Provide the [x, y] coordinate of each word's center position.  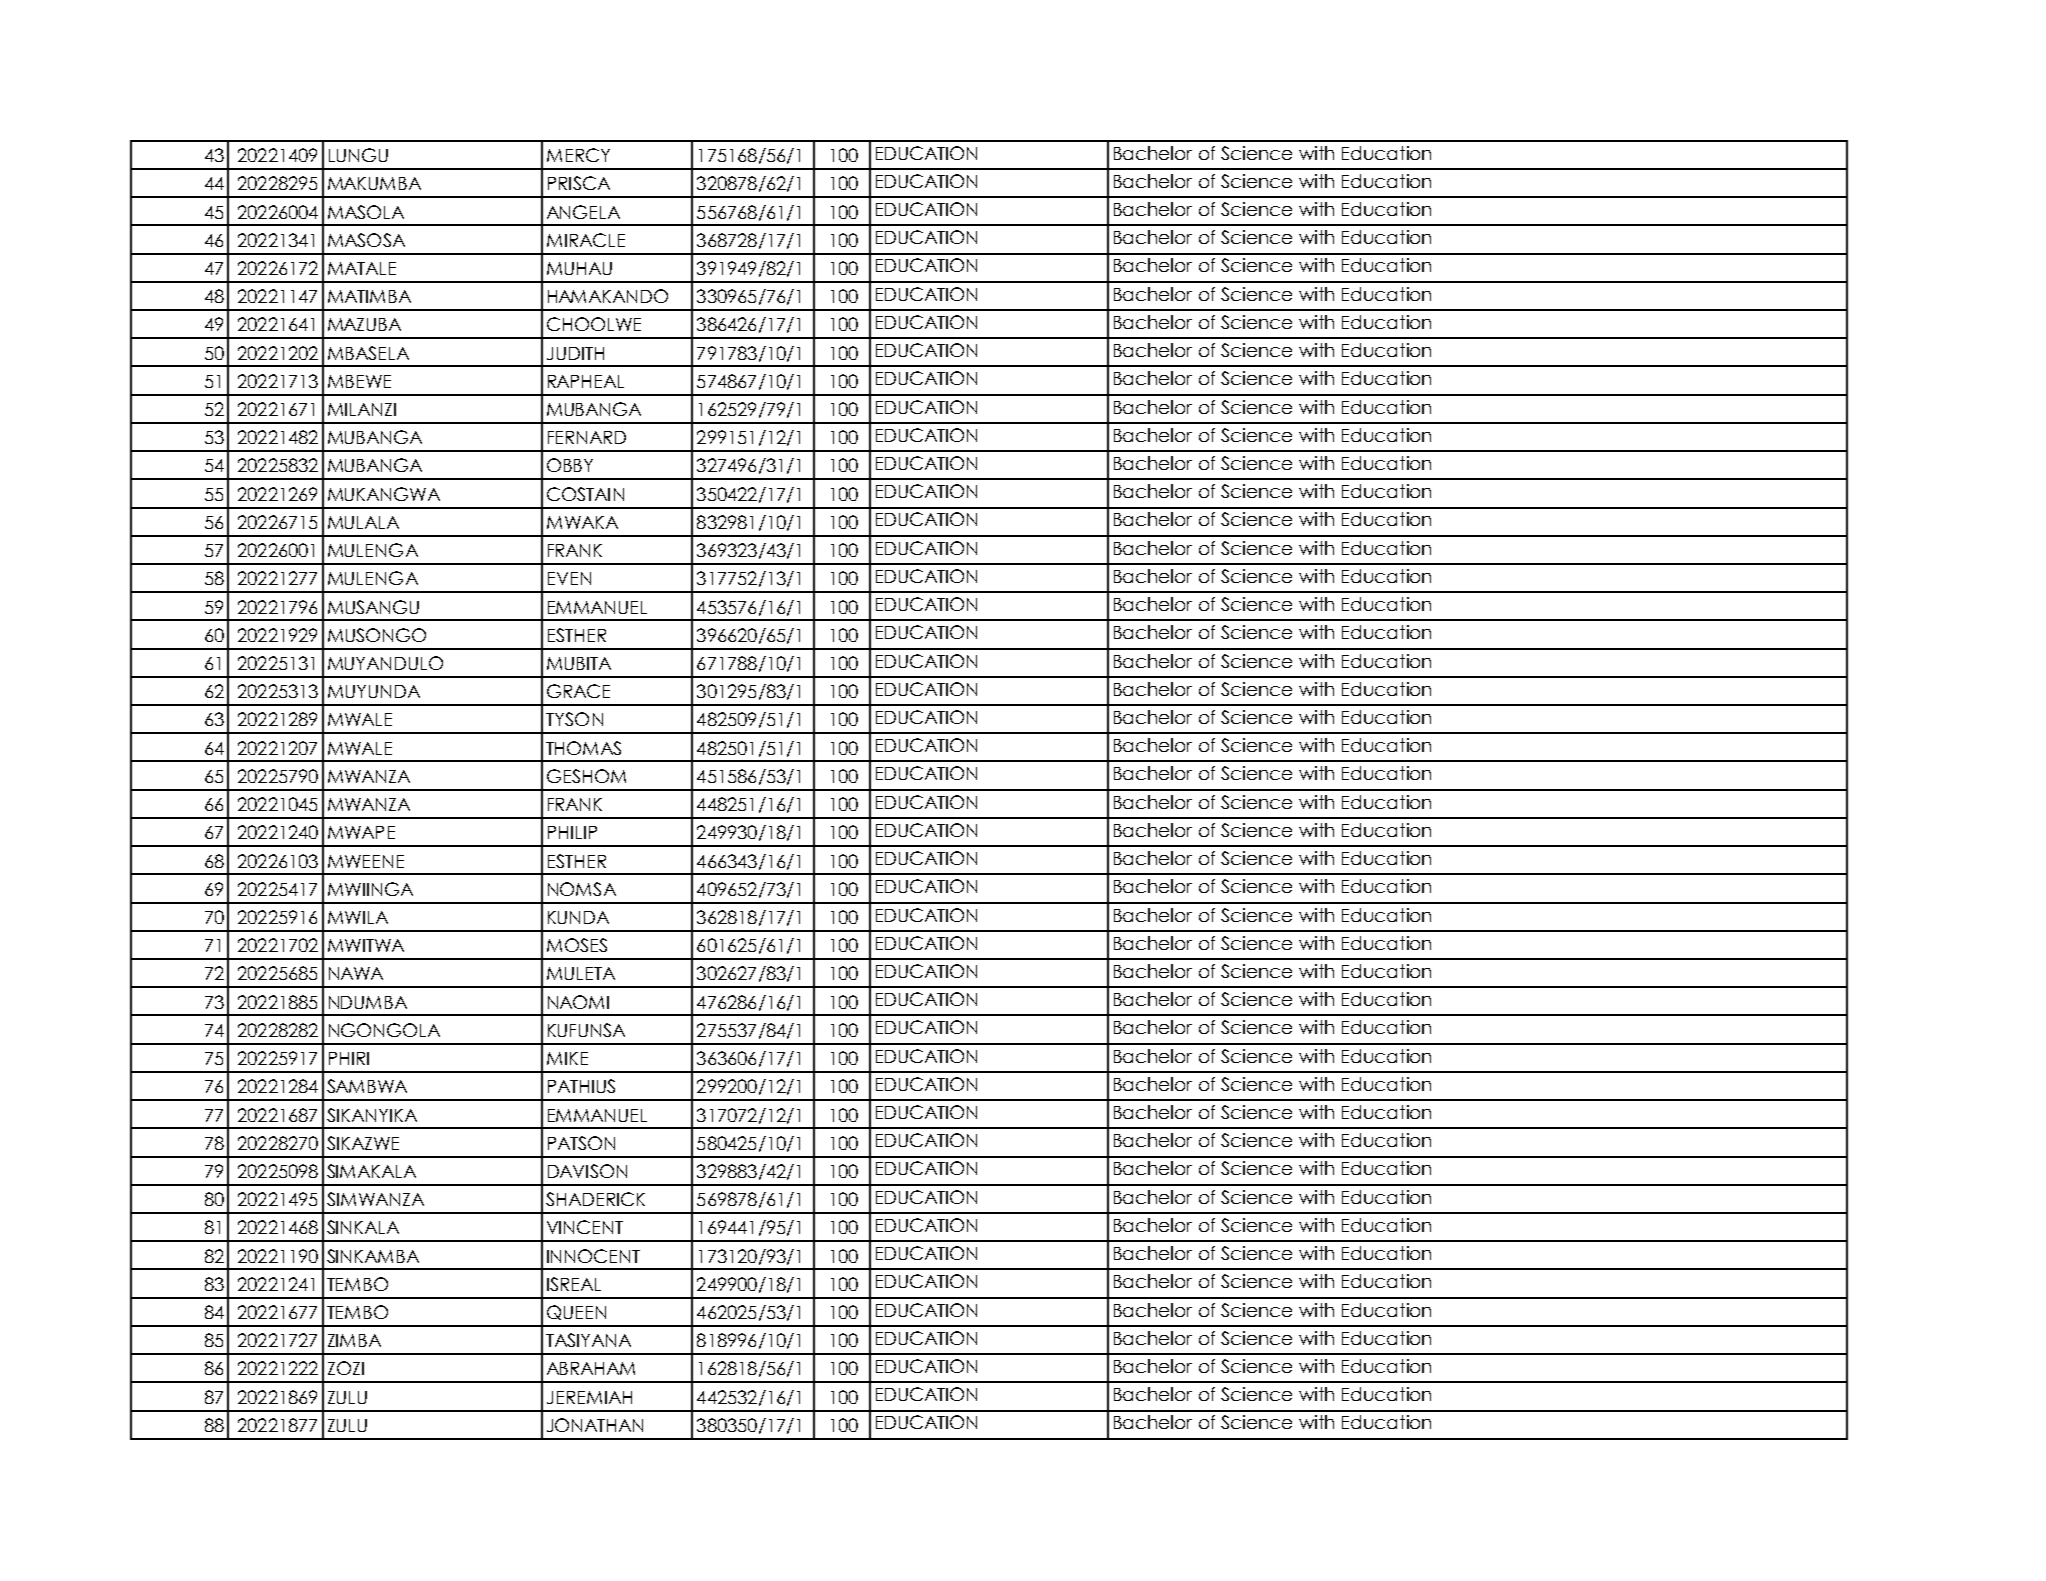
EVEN [569, 578]
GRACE [578, 691]
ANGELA [583, 212]
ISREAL [574, 1284]
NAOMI [578, 1002]
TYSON [574, 719]
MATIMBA [369, 296]
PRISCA [579, 183]
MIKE [567, 1058]
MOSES [577, 945]
